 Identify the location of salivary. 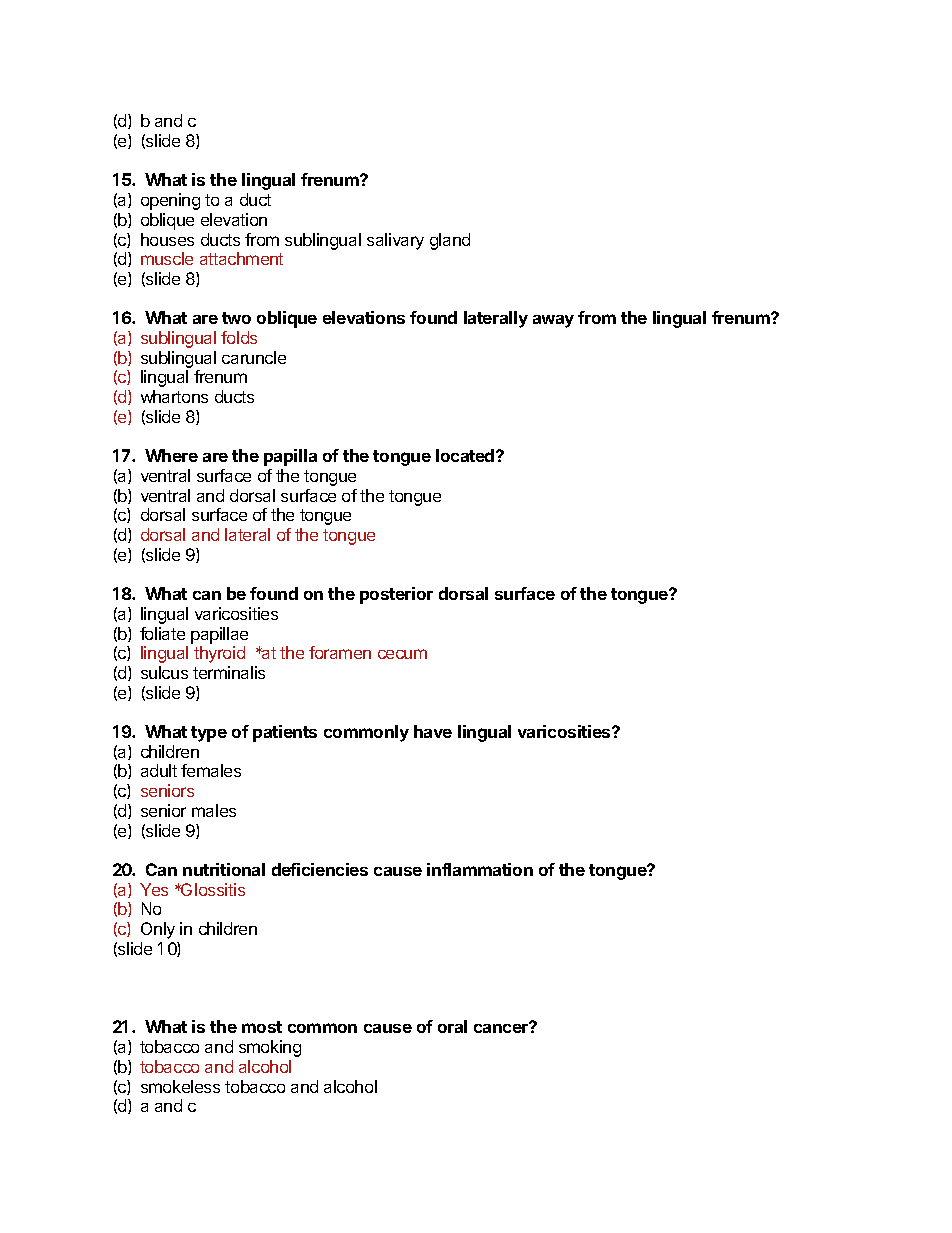
(395, 241).
